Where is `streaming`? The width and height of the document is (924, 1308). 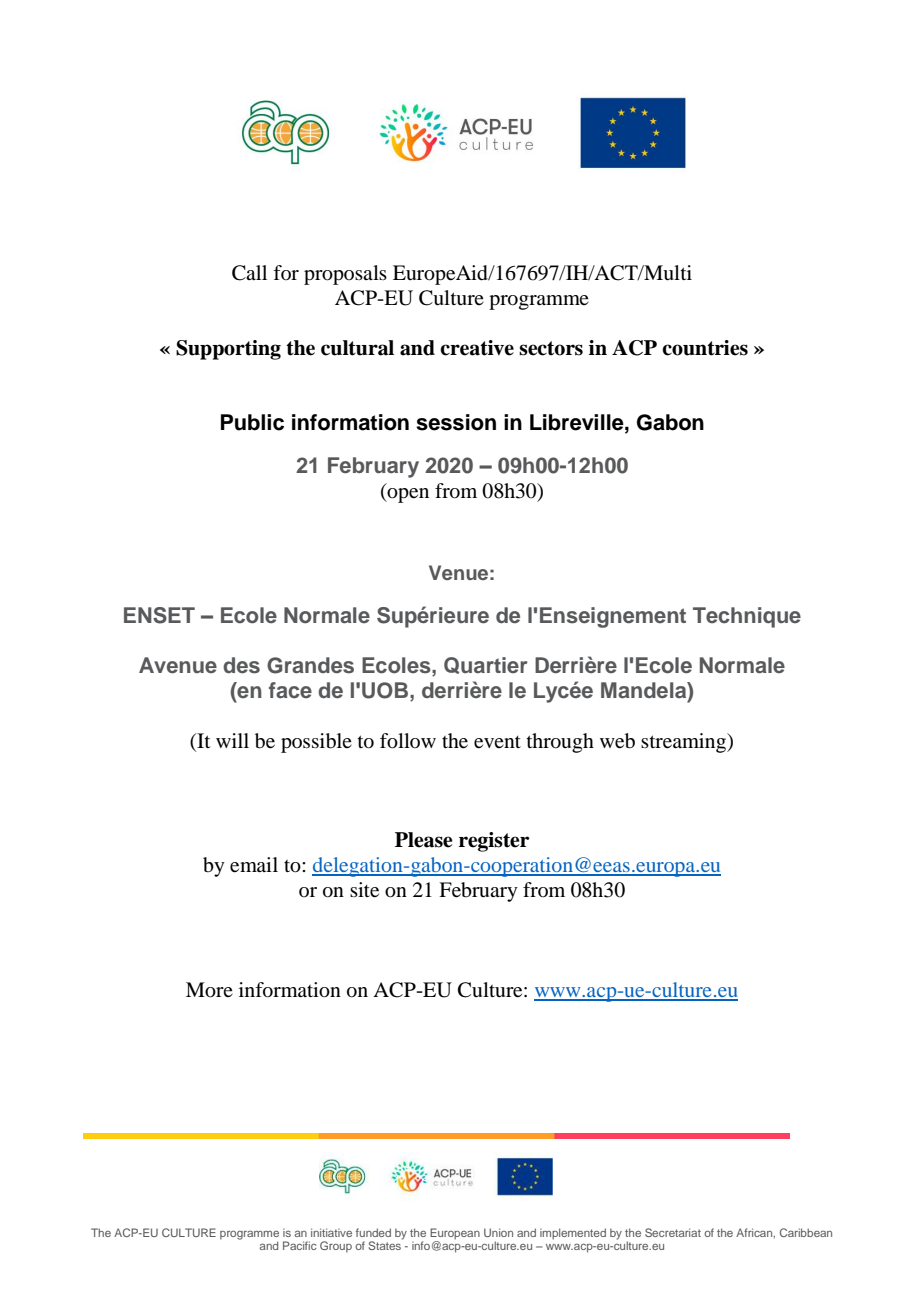 streaming is located at coordinates (684, 743).
